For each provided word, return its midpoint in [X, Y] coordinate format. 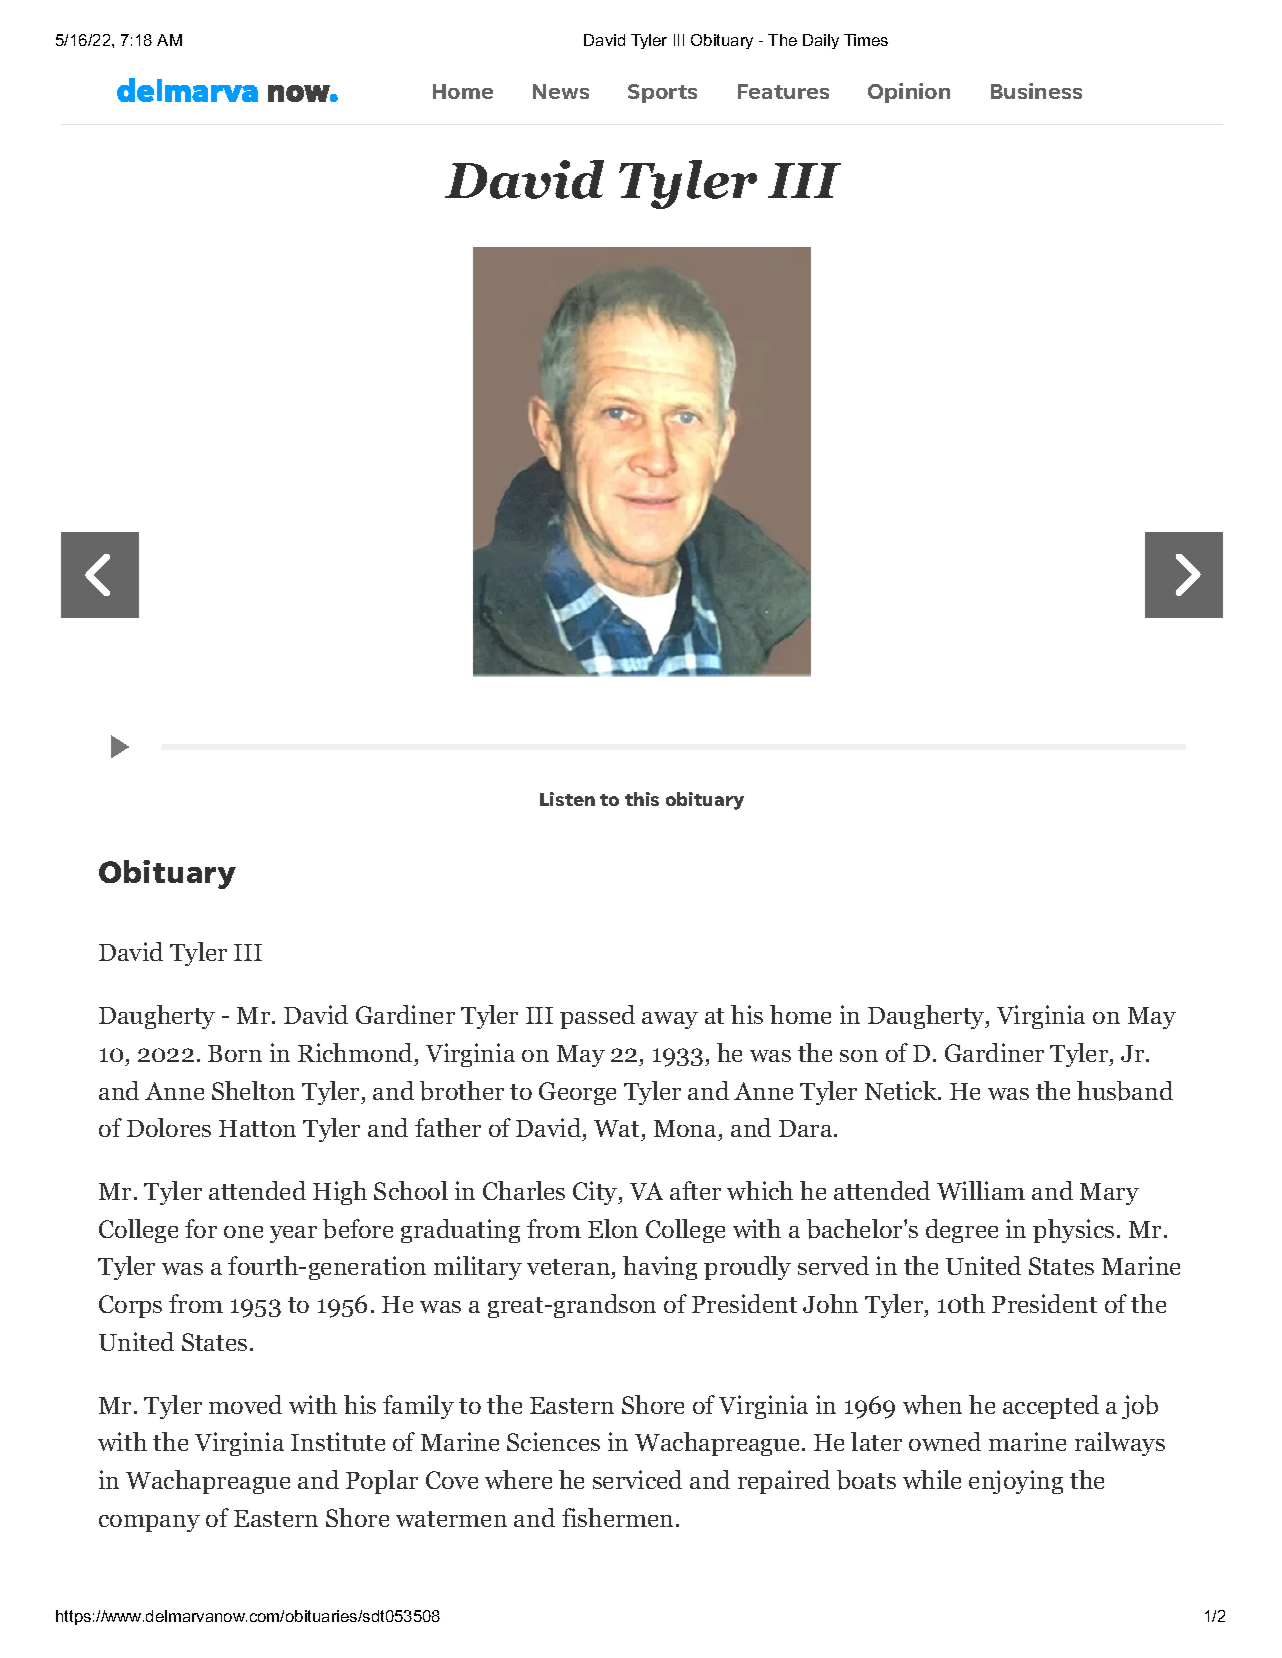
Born [235, 1053]
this [642, 799]
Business [1036, 91]
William [981, 1190]
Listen [567, 799]
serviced [637, 1479]
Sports [662, 93]
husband [1125, 1091]
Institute [338, 1441]
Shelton [253, 1090]
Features [783, 91]
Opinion [909, 93]
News [561, 91]
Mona [686, 1130]
